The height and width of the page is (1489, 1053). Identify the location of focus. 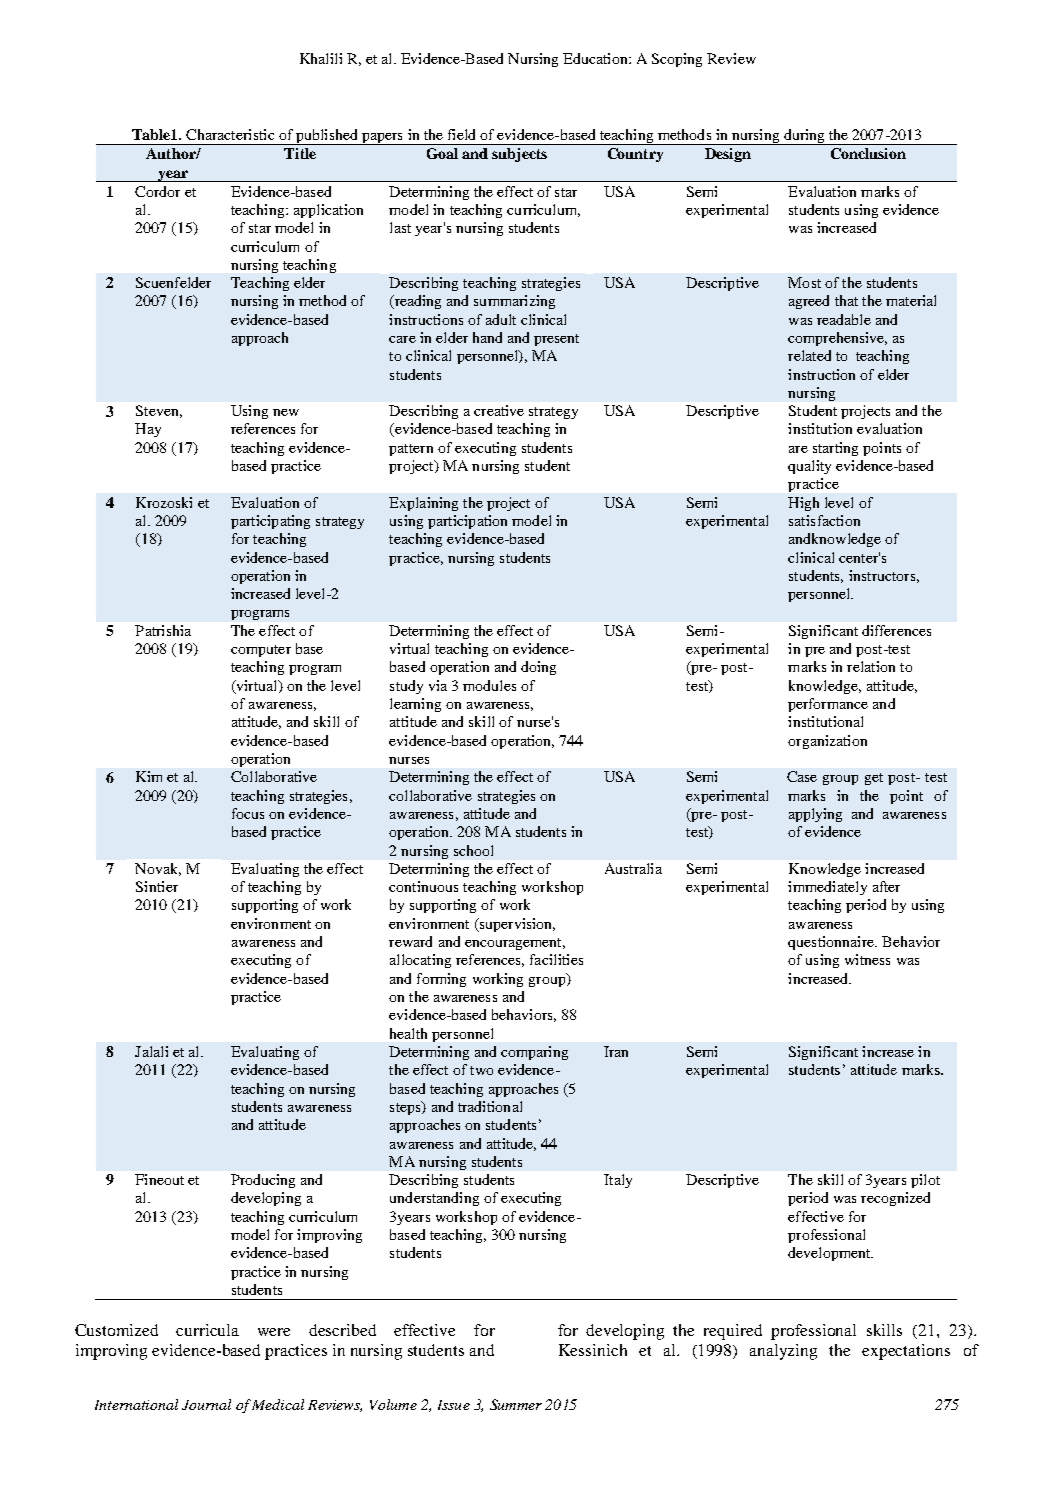
(248, 813).
